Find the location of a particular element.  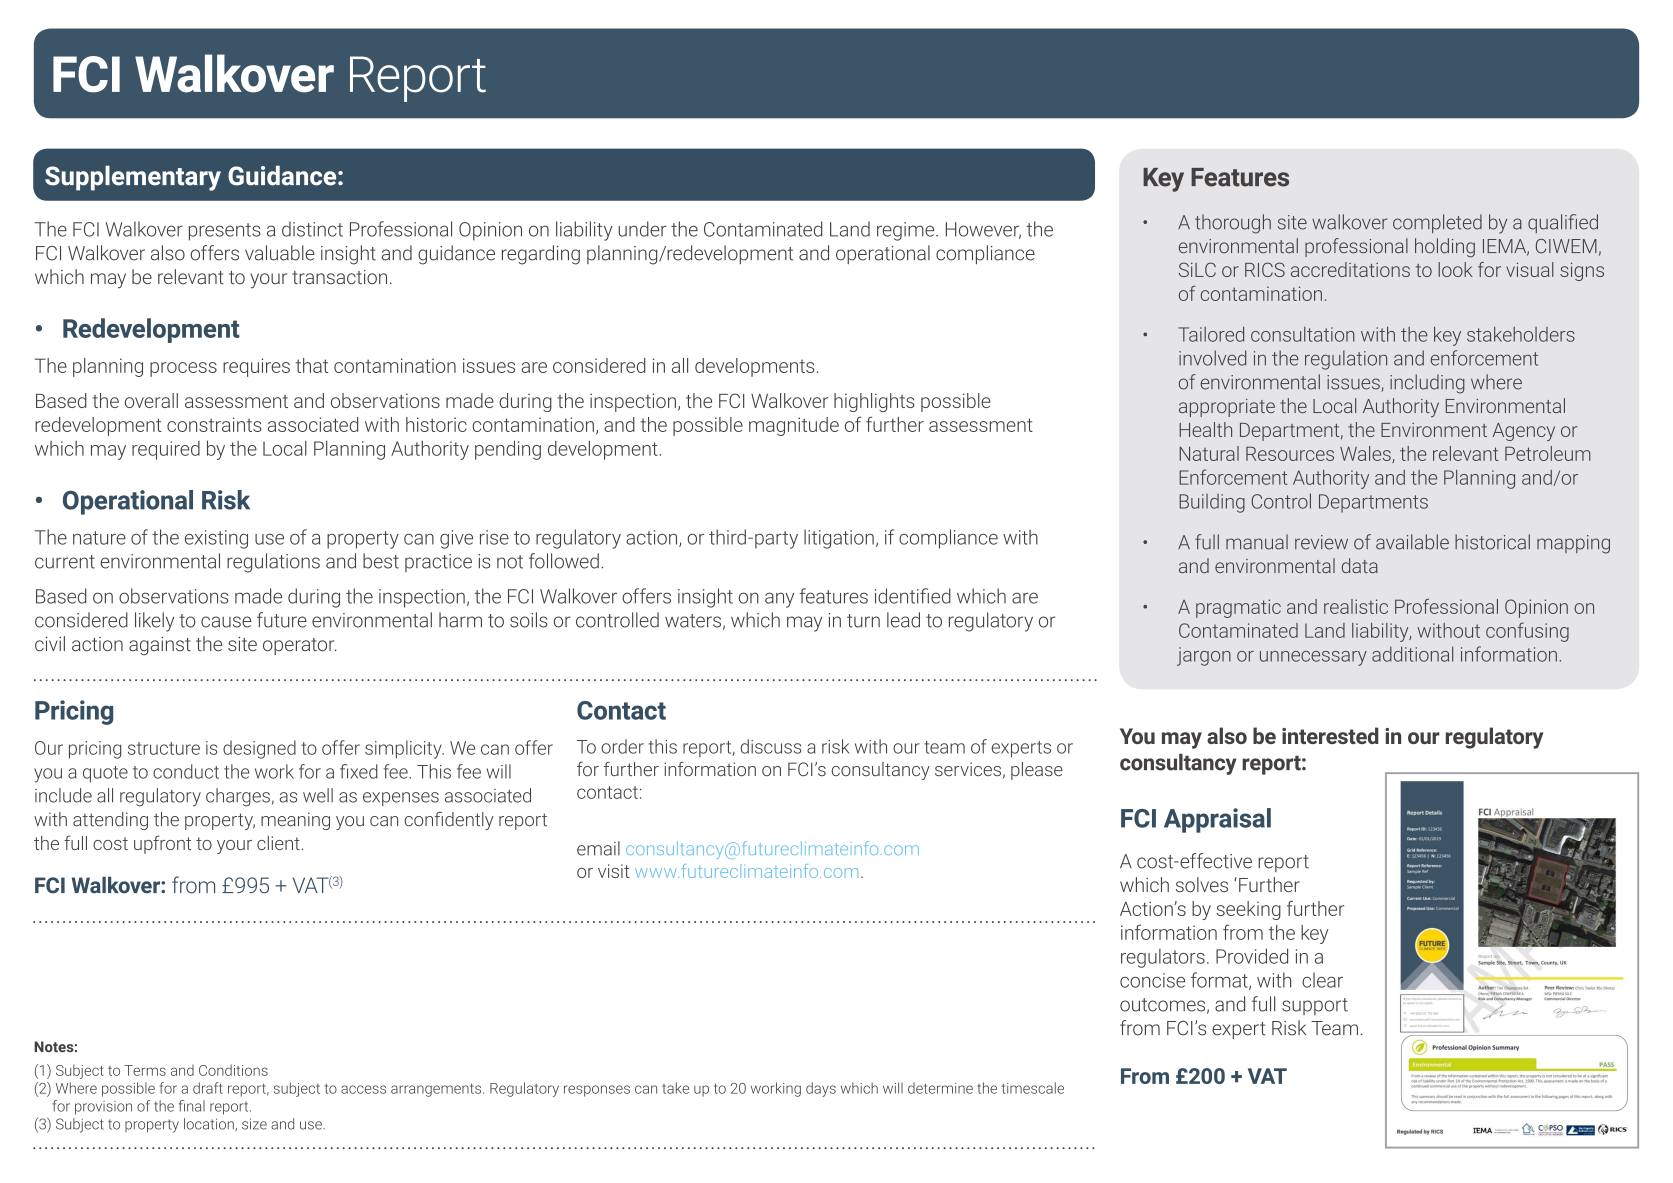

draft is located at coordinates (208, 1088).
